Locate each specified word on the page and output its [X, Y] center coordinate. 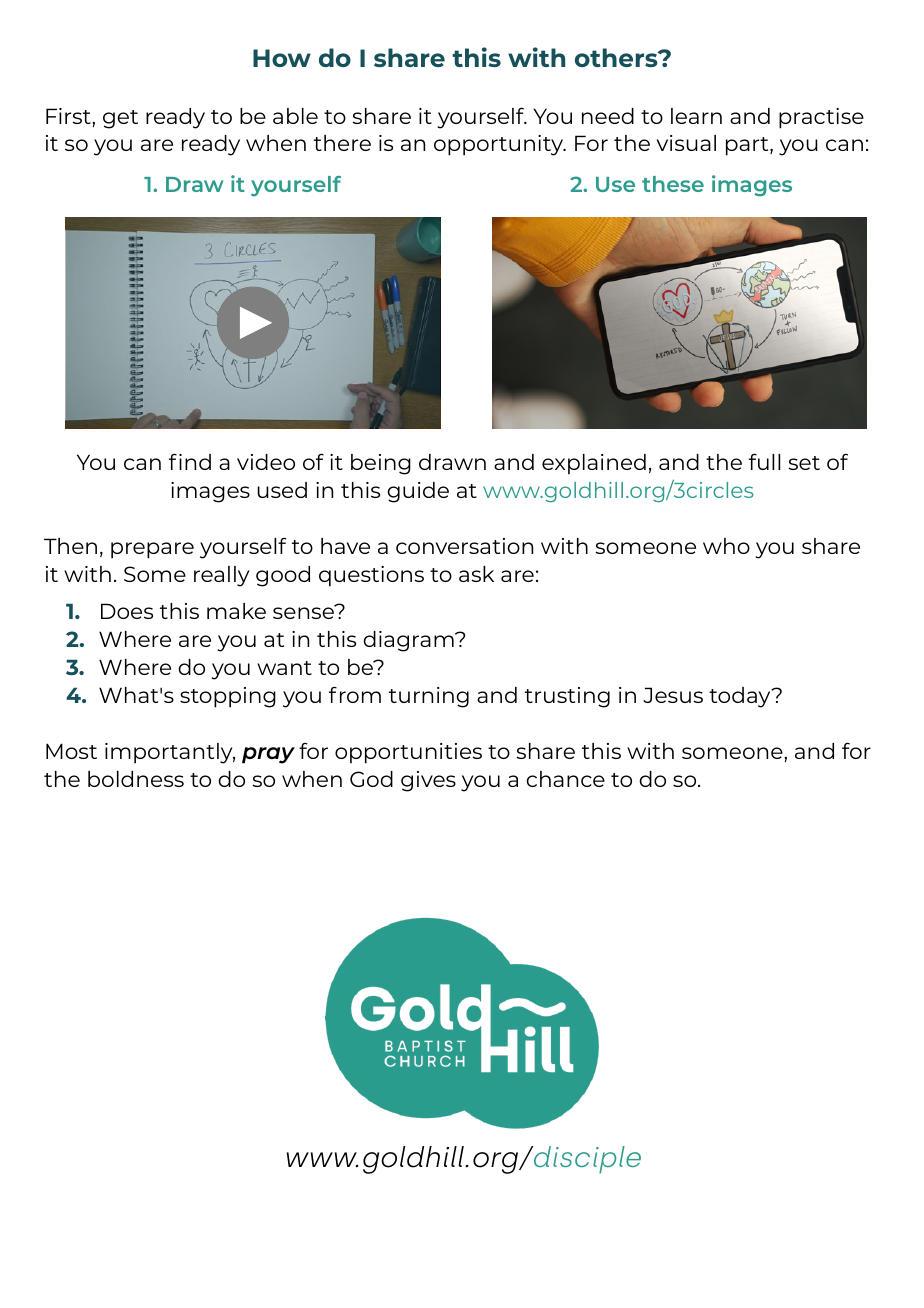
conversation [464, 546]
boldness [136, 779]
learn [696, 116]
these [673, 184]
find [190, 461]
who [726, 546]
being [381, 464]
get [120, 119]
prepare [152, 550]
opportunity [500, 145]
